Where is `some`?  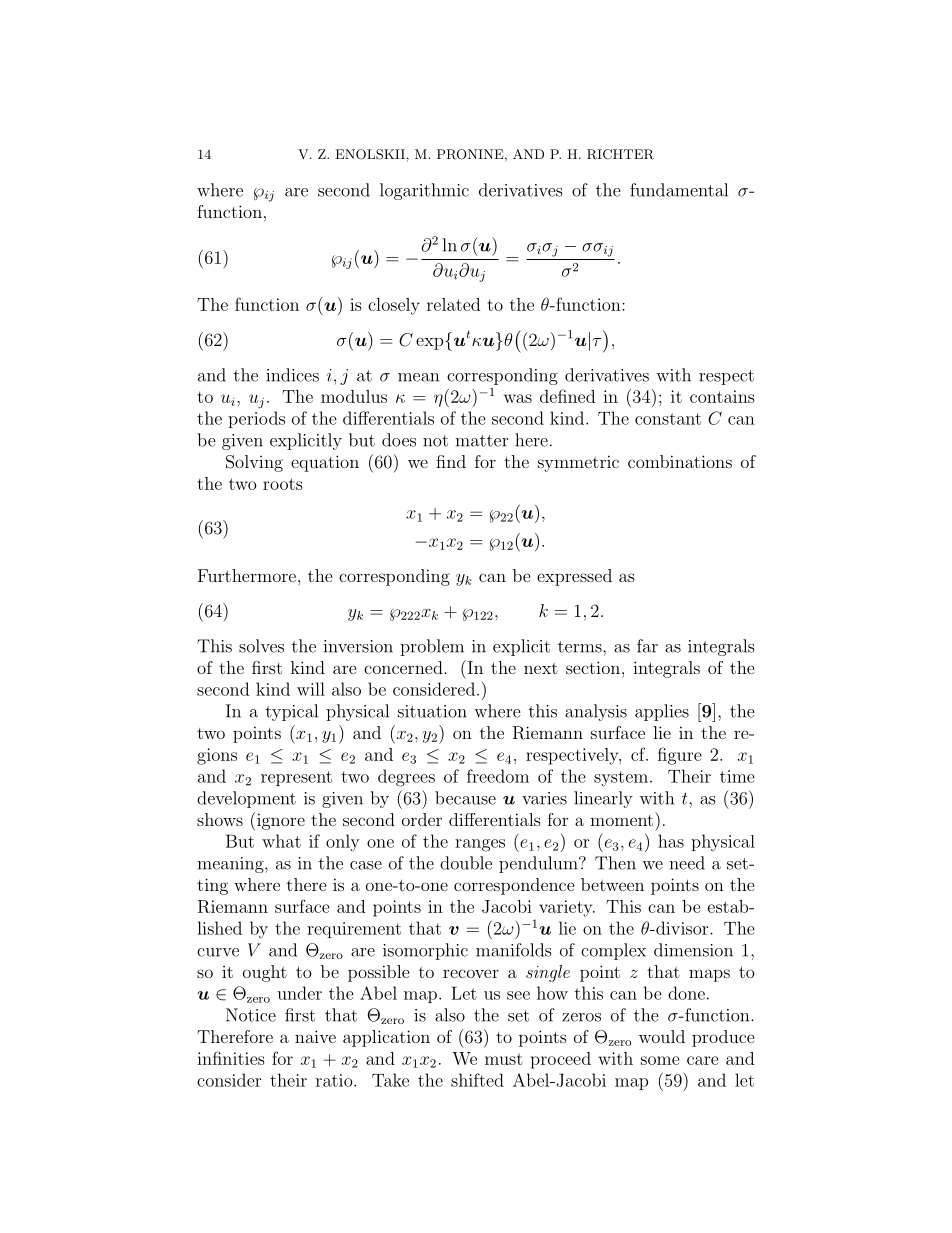
some is located at coordinates (660, 1060).
